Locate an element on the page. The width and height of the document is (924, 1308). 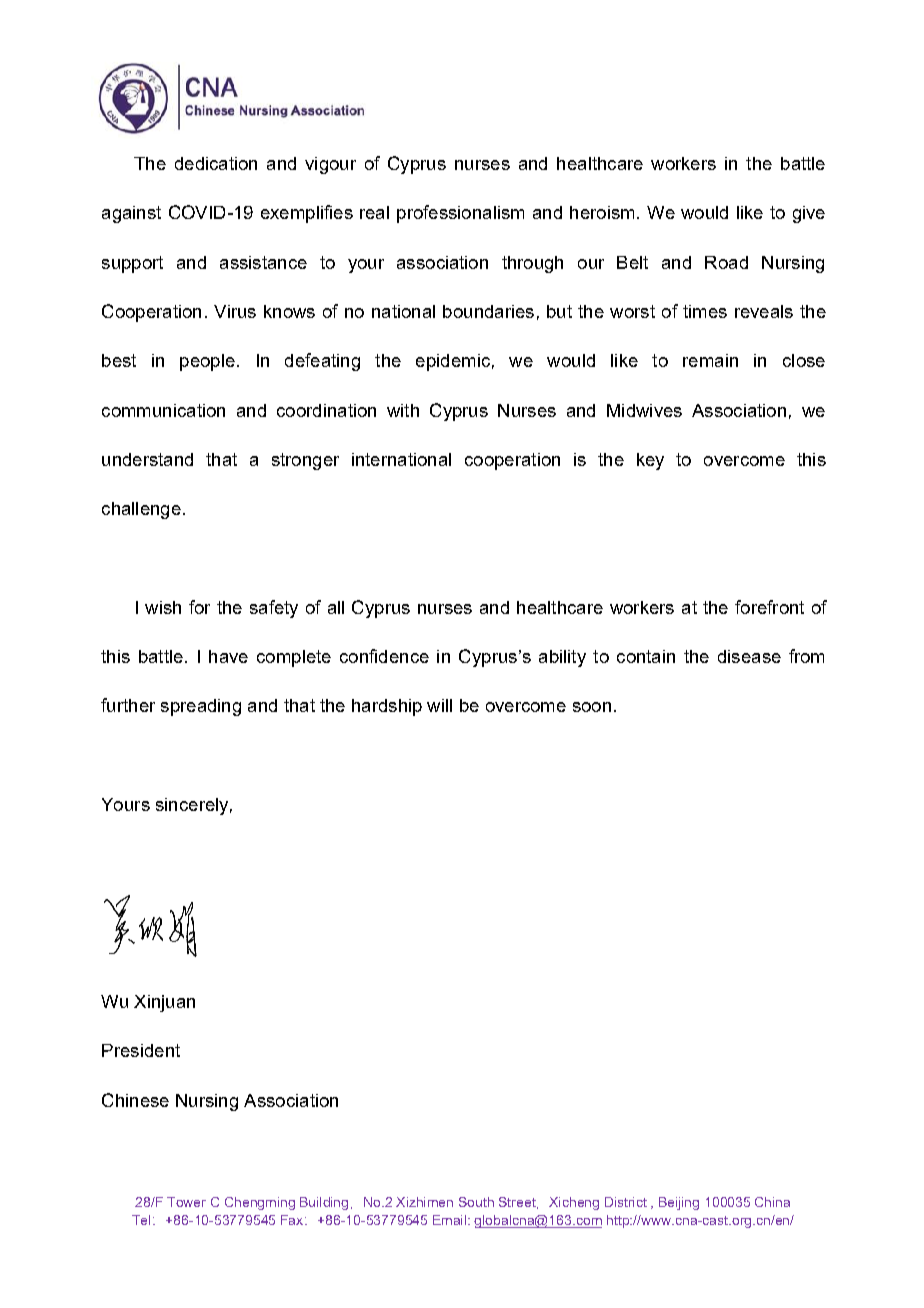
give is located at coordinates (809, 214).
